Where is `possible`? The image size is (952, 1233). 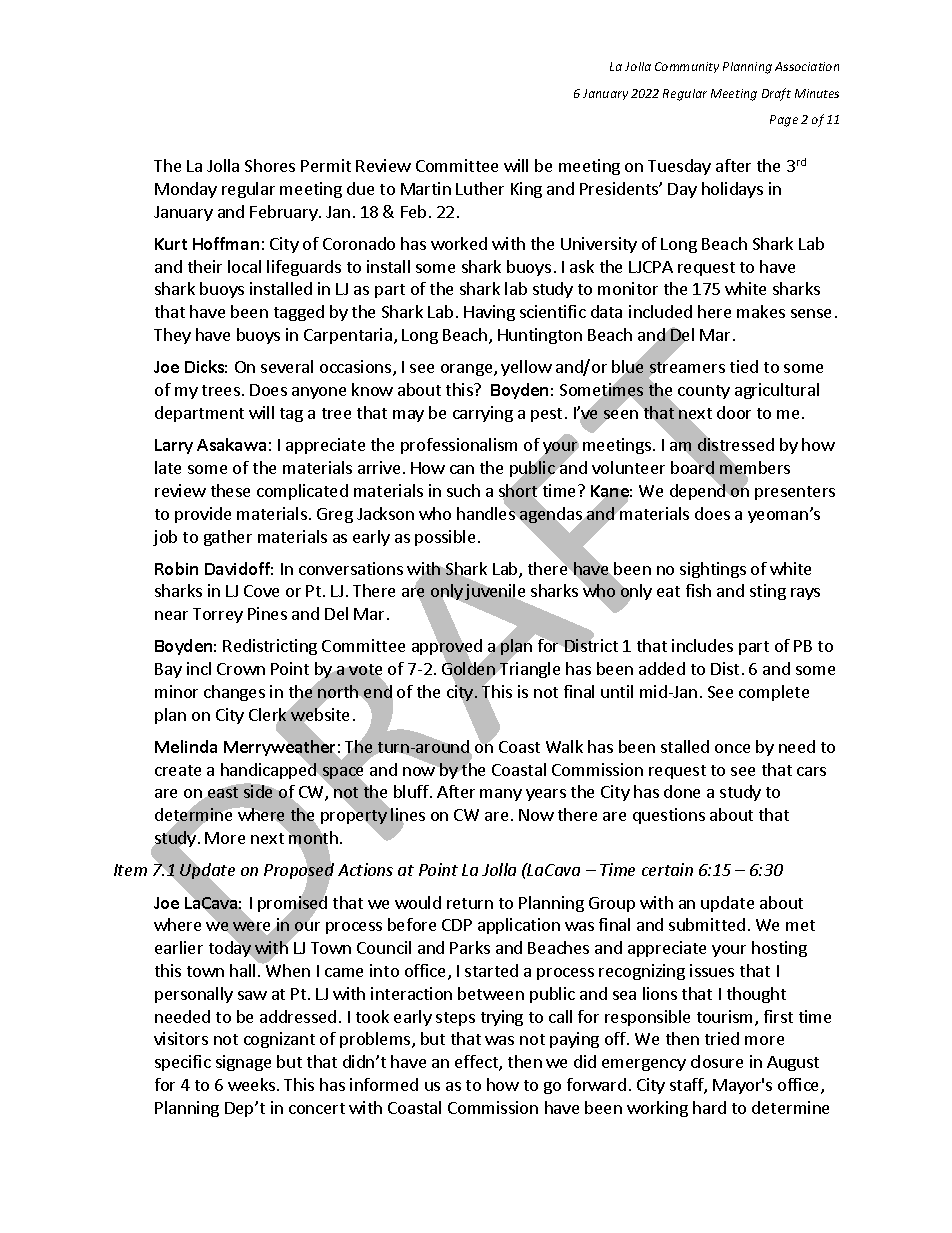 possible is located at coordinates (445, 538).
